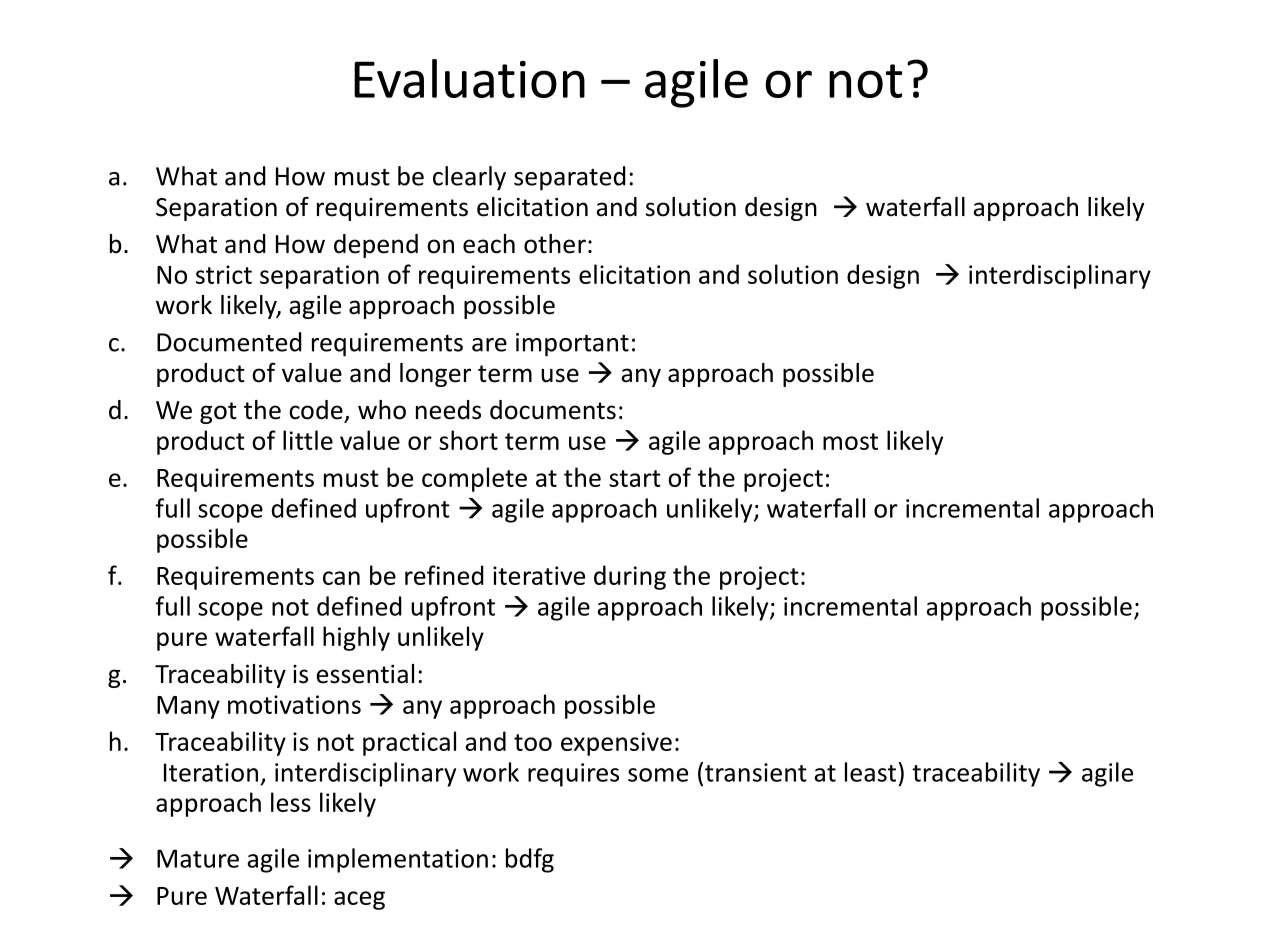  Describe the element at coordinates (555, 244) in the document. I see `other` at that location.
